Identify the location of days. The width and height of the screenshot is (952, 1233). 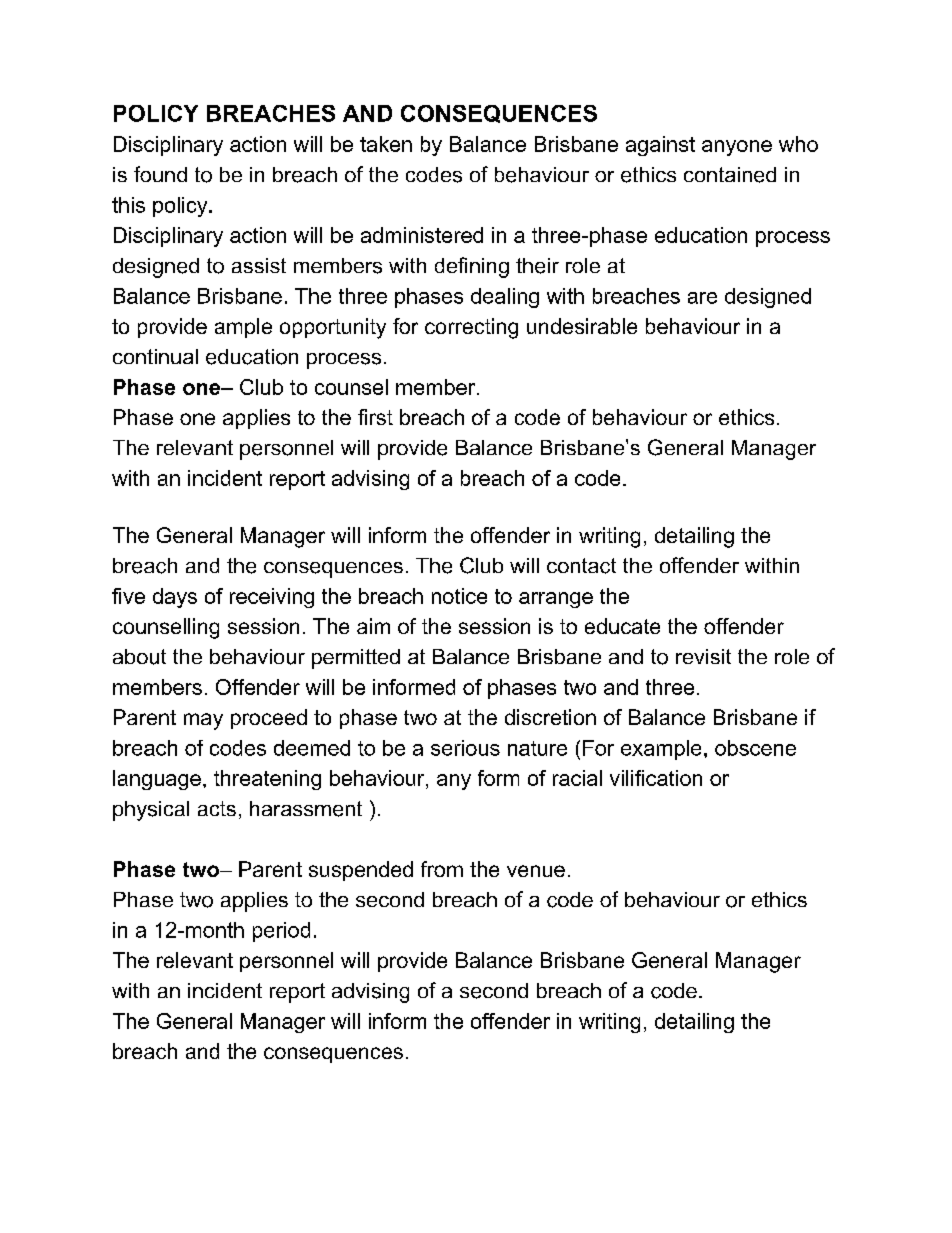
(175, 598).
